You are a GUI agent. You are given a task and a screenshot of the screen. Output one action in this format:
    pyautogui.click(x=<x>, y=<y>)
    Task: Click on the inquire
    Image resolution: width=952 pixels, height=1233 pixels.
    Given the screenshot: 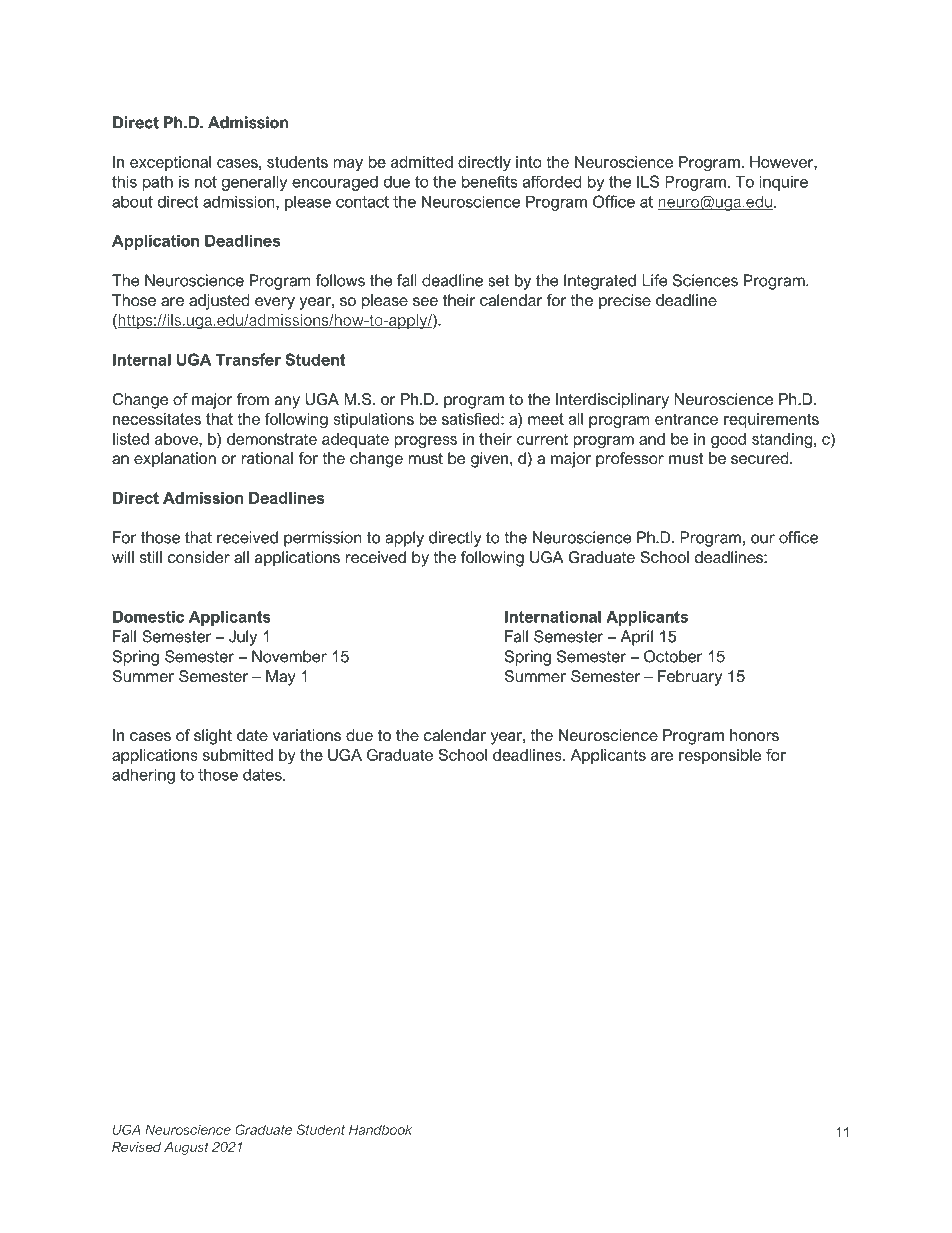 What is the action you would take?
    pyautogui.click(x=784, y=183)
